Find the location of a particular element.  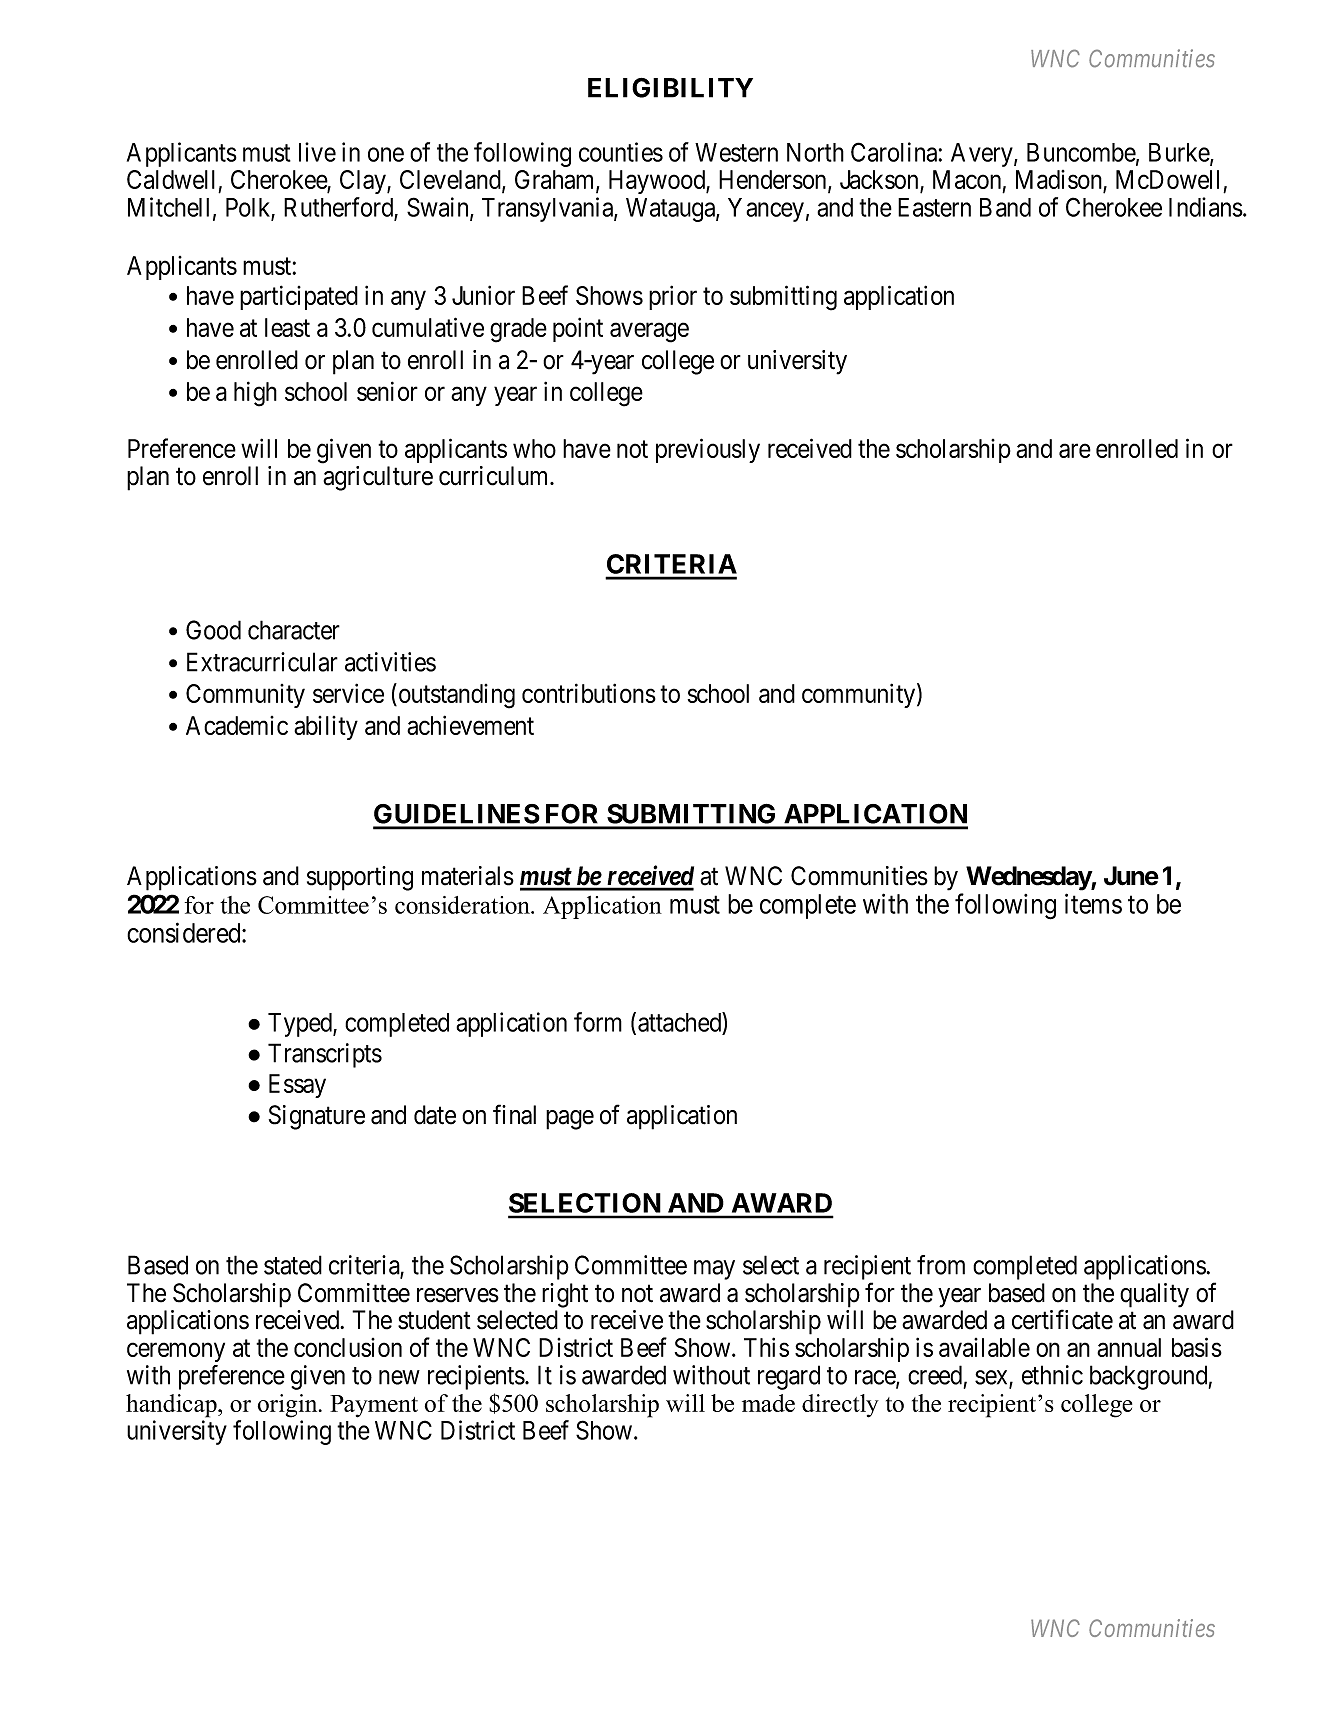

are is located at coordinates (1075, 451).
